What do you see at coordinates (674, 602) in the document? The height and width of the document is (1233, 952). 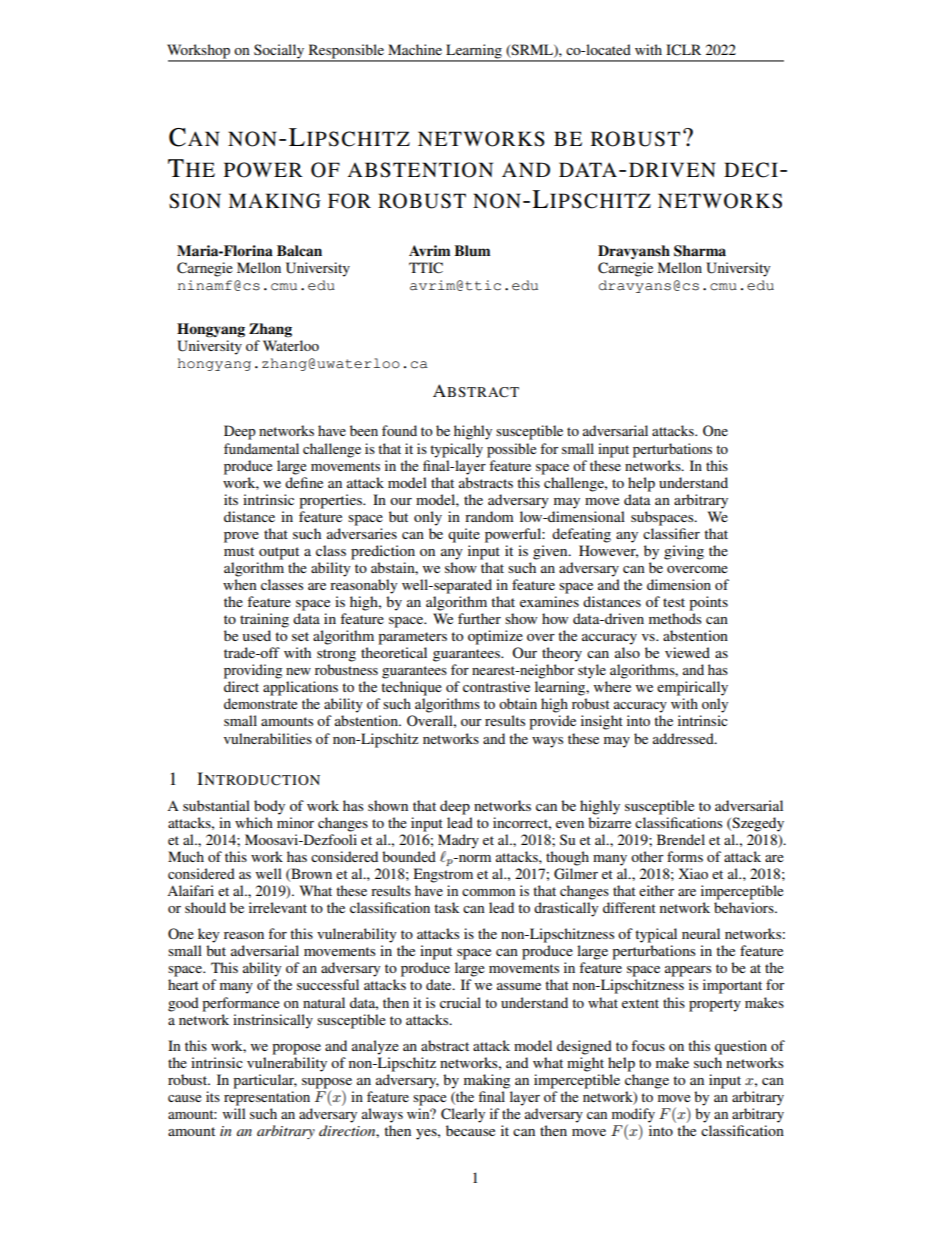 I see `test` at bounding box center [674, 602].
